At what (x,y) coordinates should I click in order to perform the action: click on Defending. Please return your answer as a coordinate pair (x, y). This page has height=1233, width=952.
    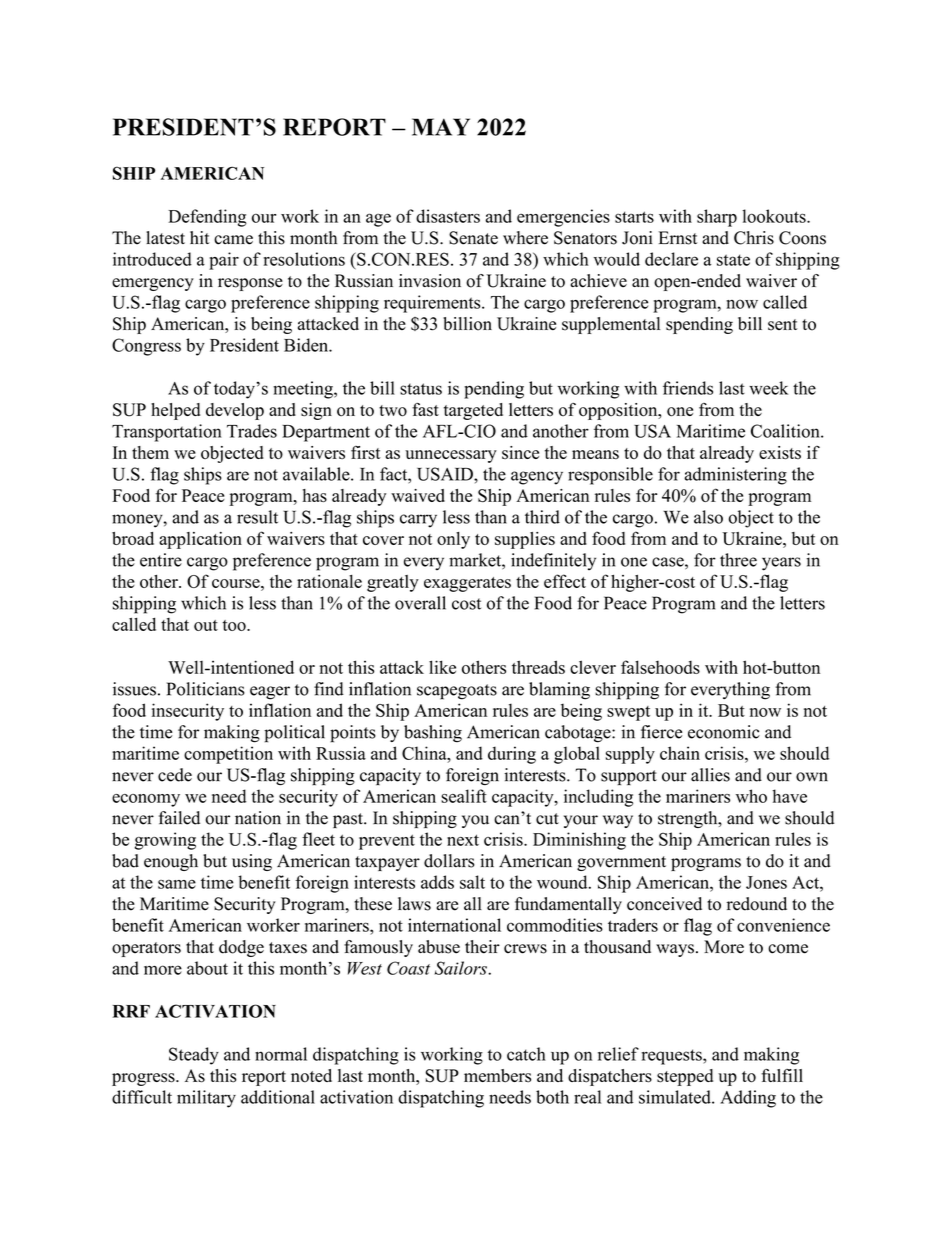
    Looking at the image, I should click on (207, 218).
